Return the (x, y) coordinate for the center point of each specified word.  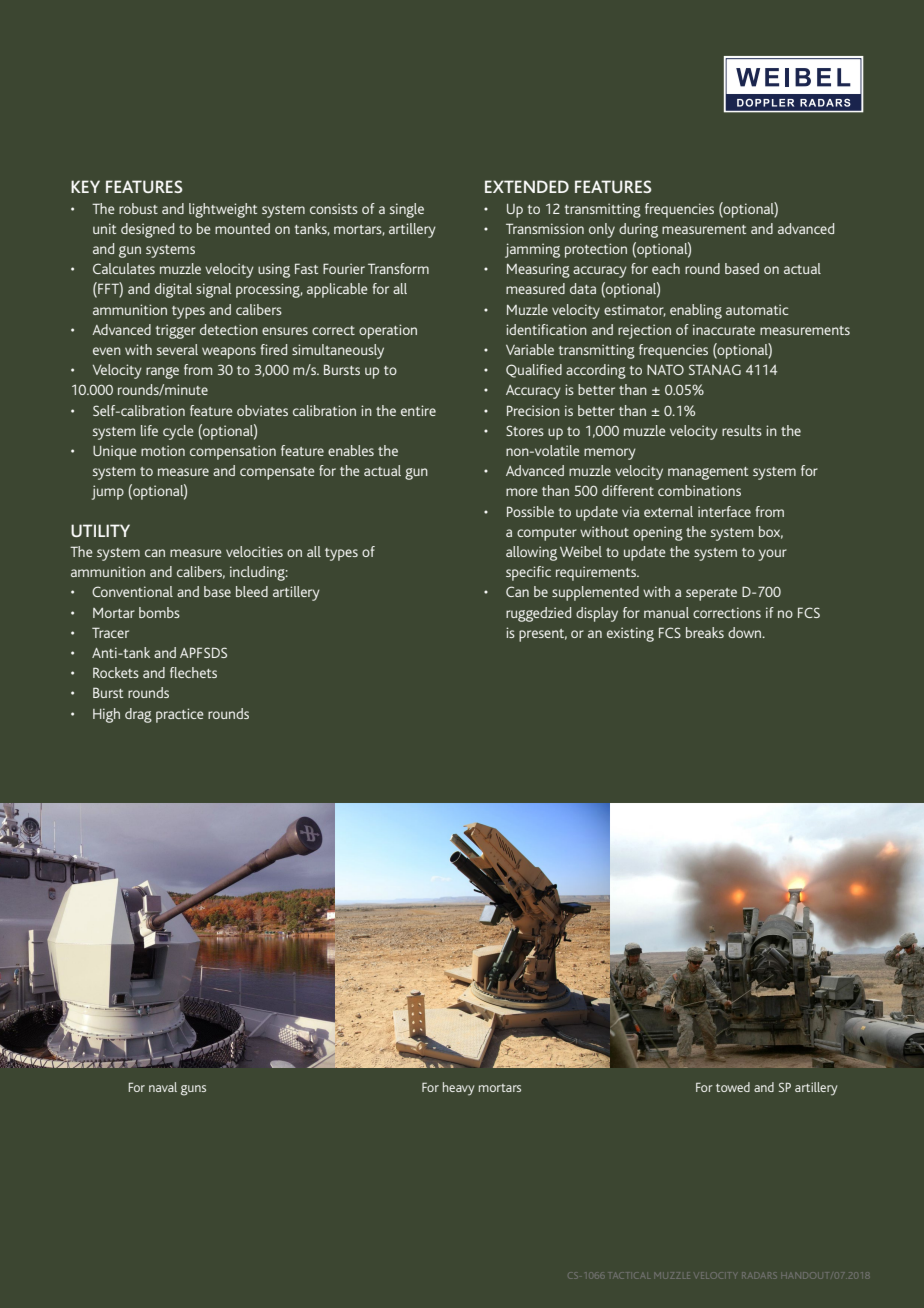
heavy (458, 1089)
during (638, 230)
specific (528, 573)
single (407, 210)
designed (147, 230)
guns (193, 1090)
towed (733, 1087)
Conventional (132, 591)
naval (163, 1087)
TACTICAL (630, 1275)
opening (658, 533)
